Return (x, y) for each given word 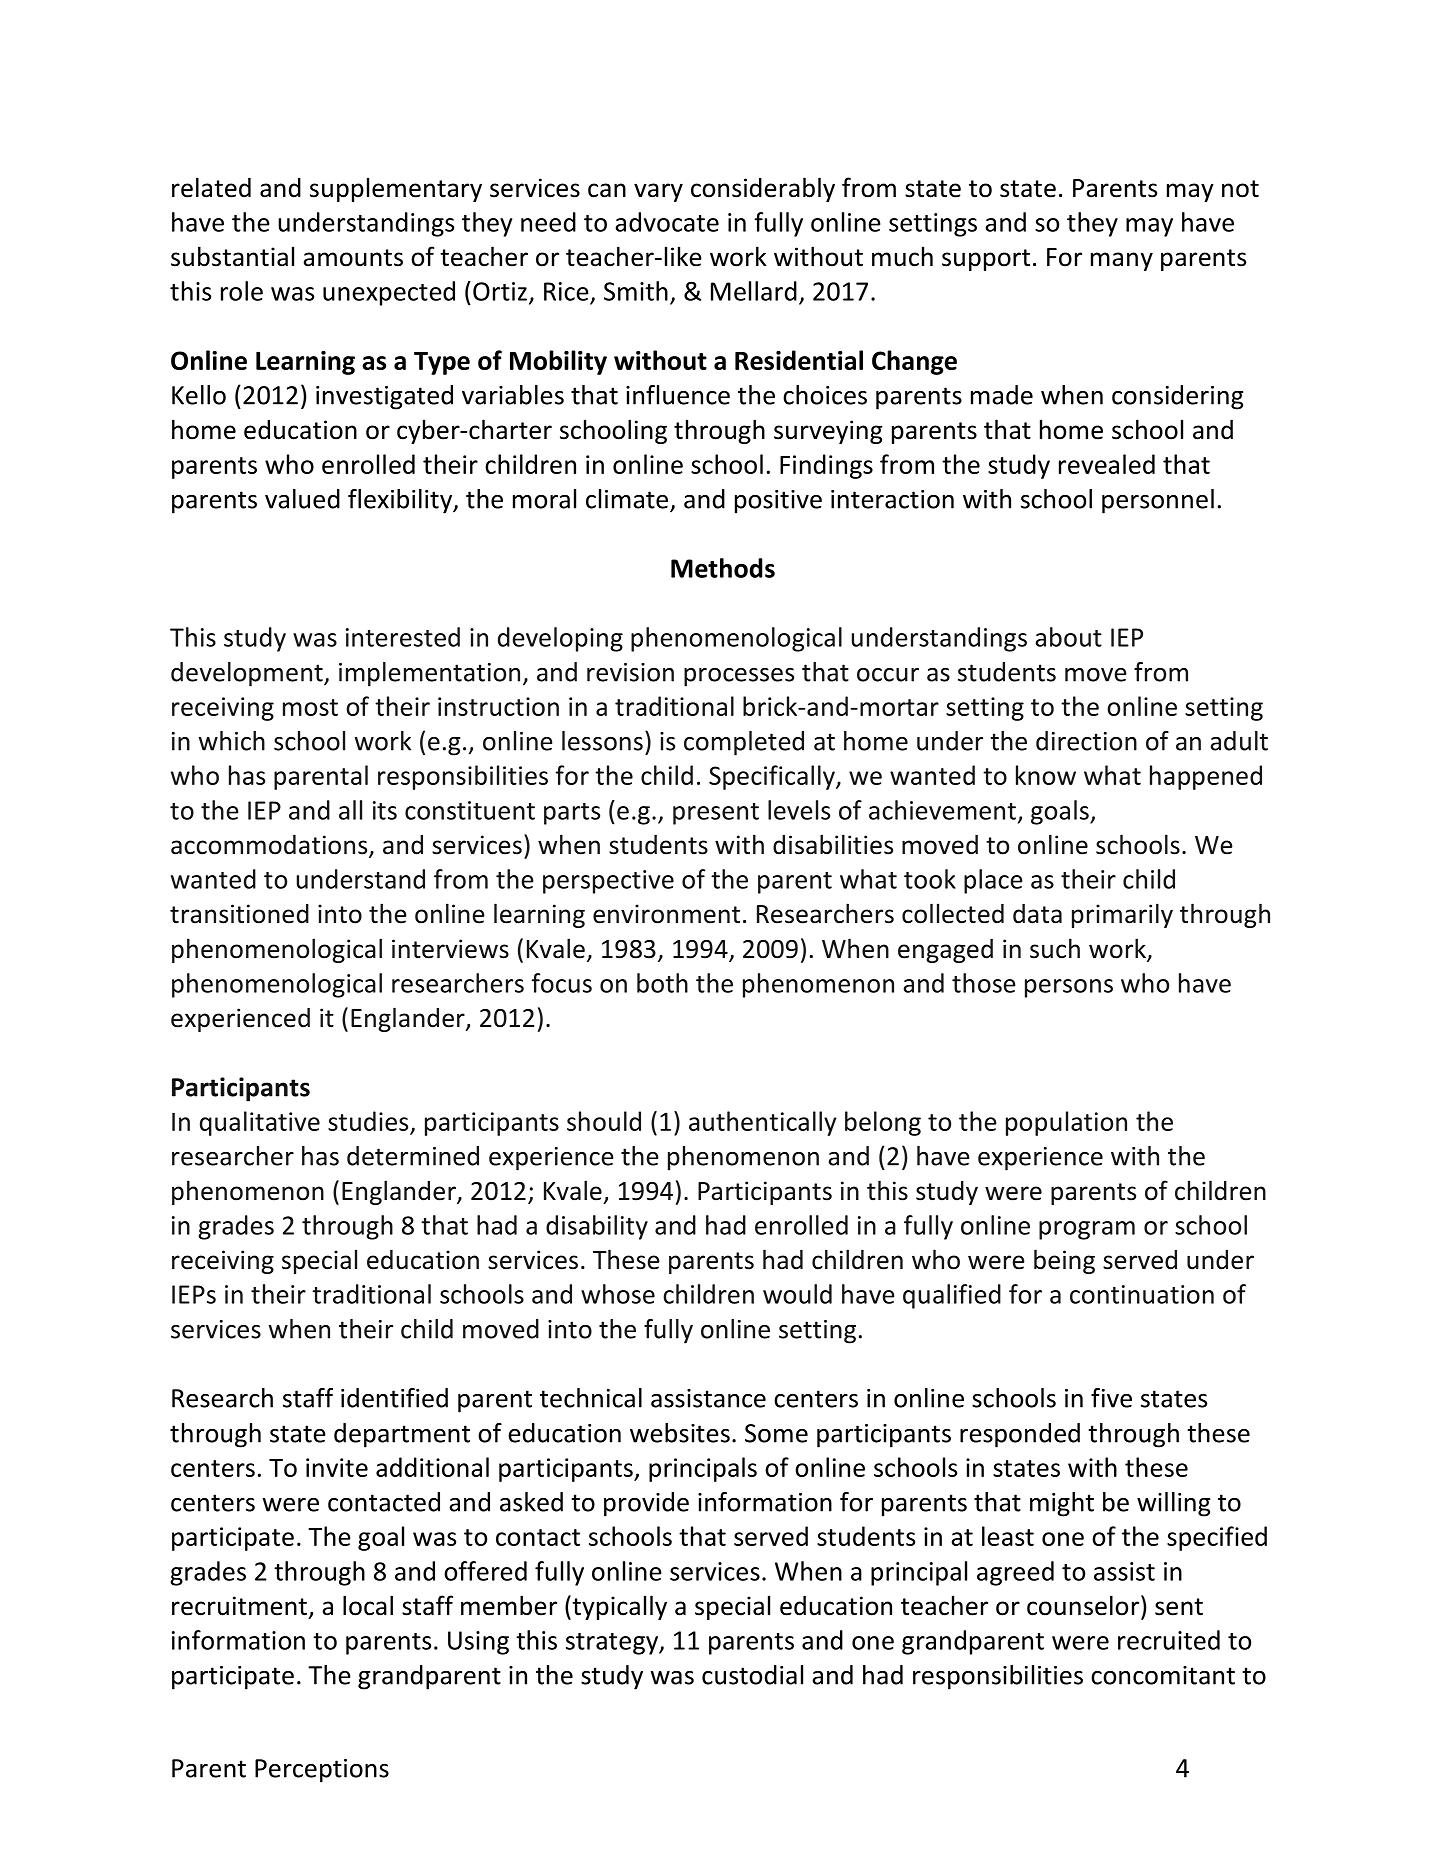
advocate (667, 222)
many (1122, 261)
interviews (450, 949)
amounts (353, 258)
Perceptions (322, 1771)
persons (1069, 988)
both (662, 983)
